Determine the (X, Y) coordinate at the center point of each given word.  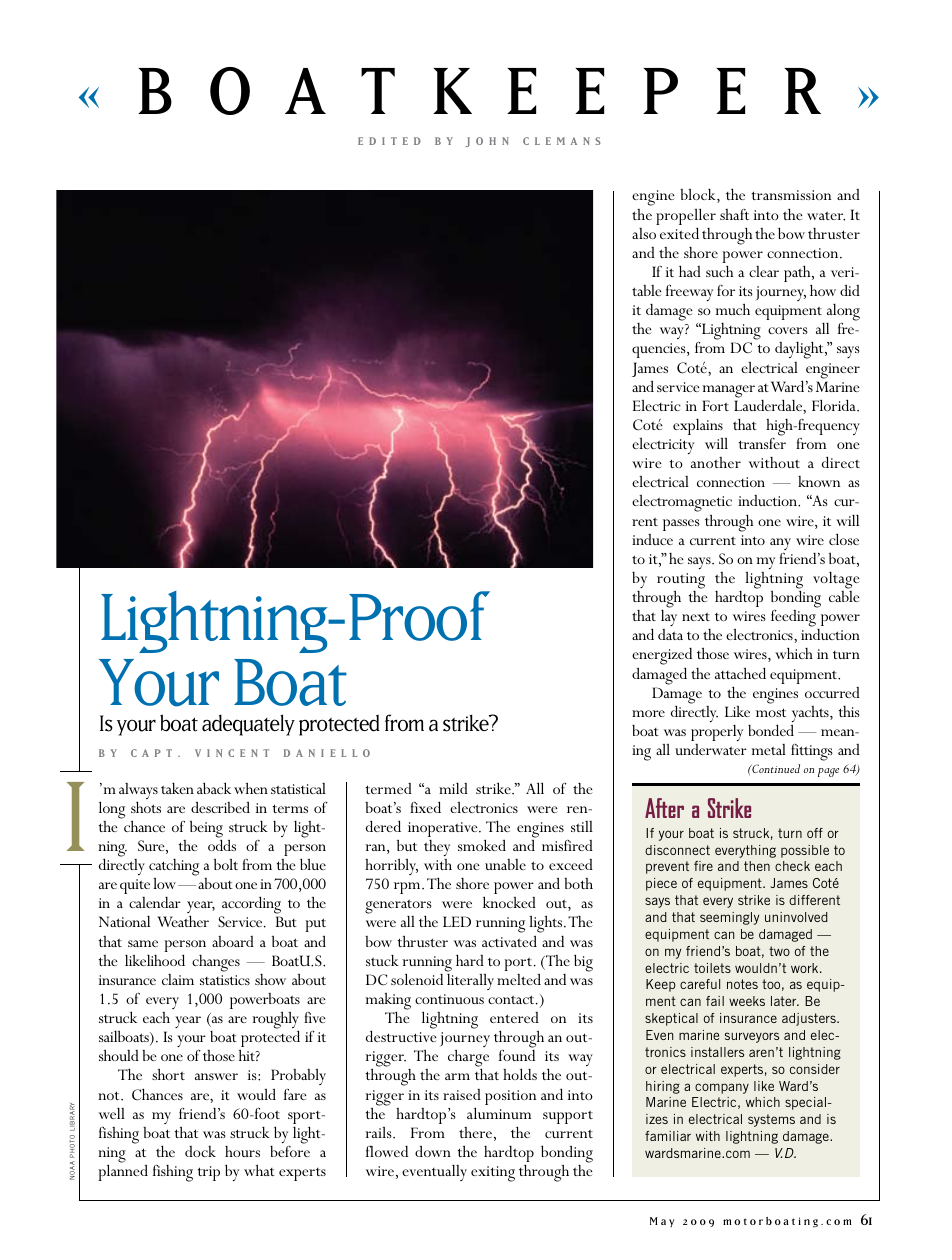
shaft (734, 214)
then (757, 866)
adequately (248, 725)
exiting (493, 1174)
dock (200, 1151)
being (206, 830)
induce (652, 539)
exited (679, 233)
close (844, 539)
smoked (482, 845)
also (644, 233)
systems (771, 1120)
